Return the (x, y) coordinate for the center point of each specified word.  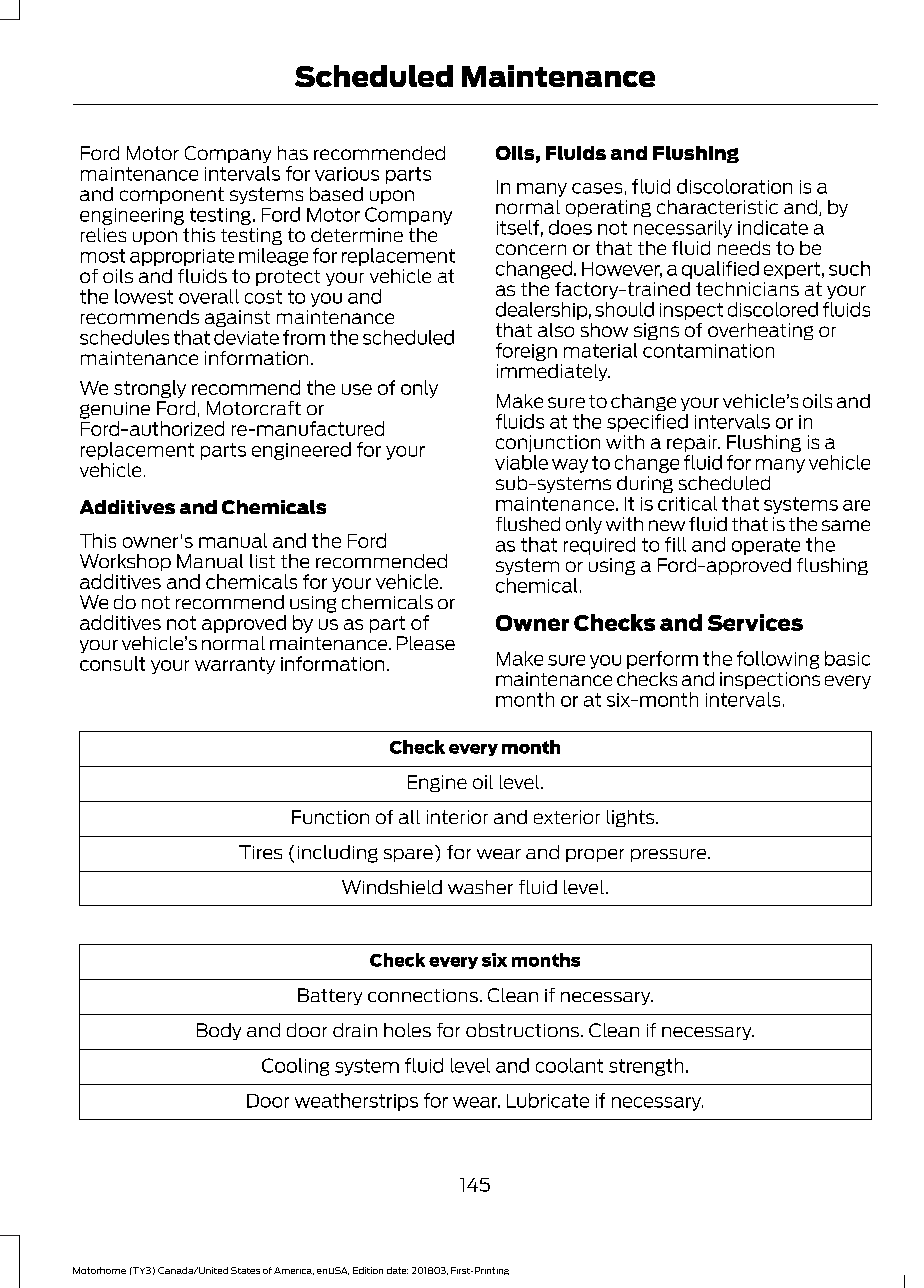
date (397, 1270)
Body (219, 1031)
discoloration (734, 186)
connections (423, 995)
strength (646, 1067)
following (778, 660)
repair (693, 443)
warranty (235, 665)
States (245, 1270)
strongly (150, 389)
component (172, 195)
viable (521, 462)
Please (426, 643)
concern (531, 249)
